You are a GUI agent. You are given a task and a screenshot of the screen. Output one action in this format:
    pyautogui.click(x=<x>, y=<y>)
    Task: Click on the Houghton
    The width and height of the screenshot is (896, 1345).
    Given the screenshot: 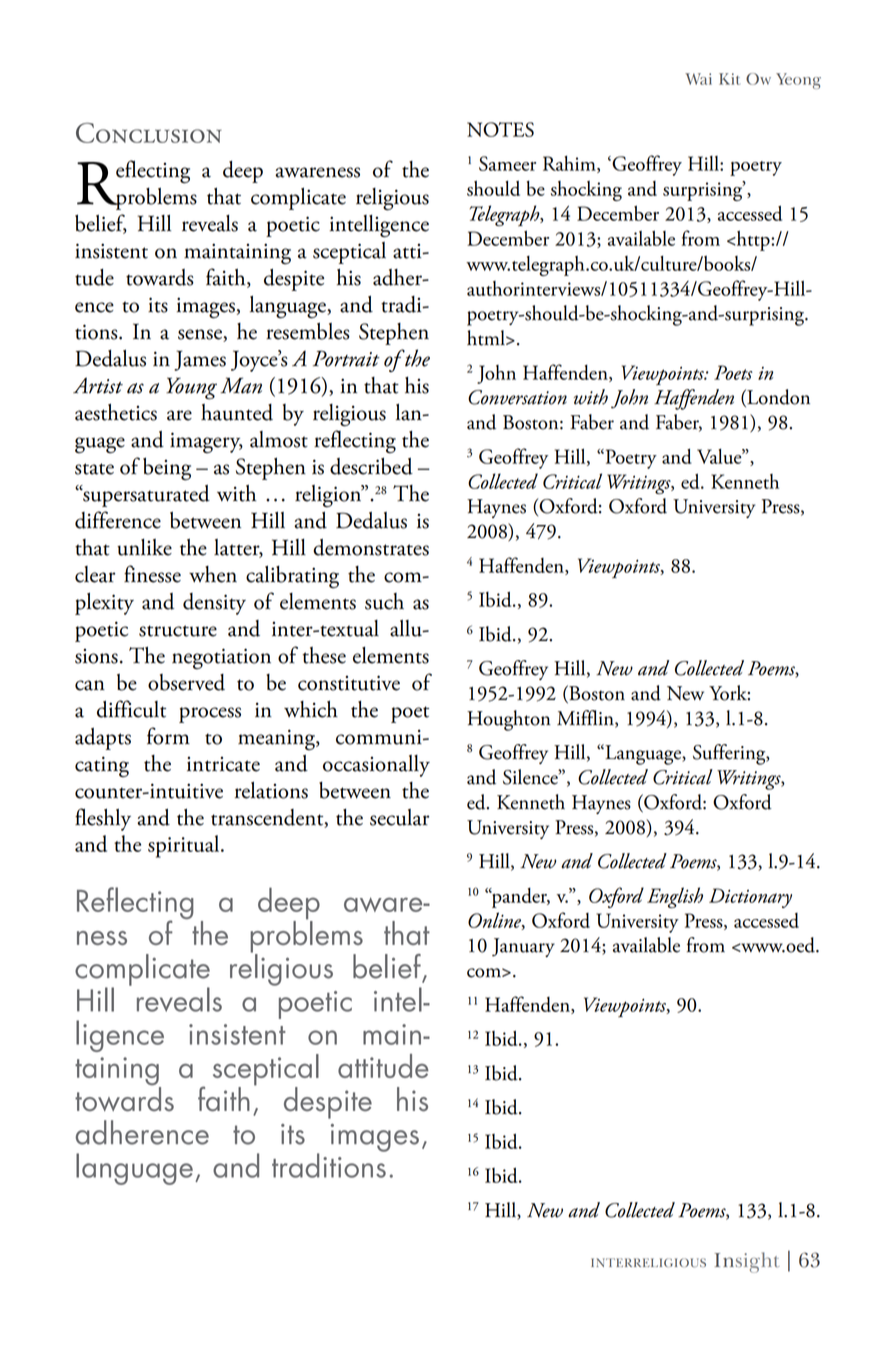 What is the action you would take?
    pyautogui.click(x=509, y=720)
